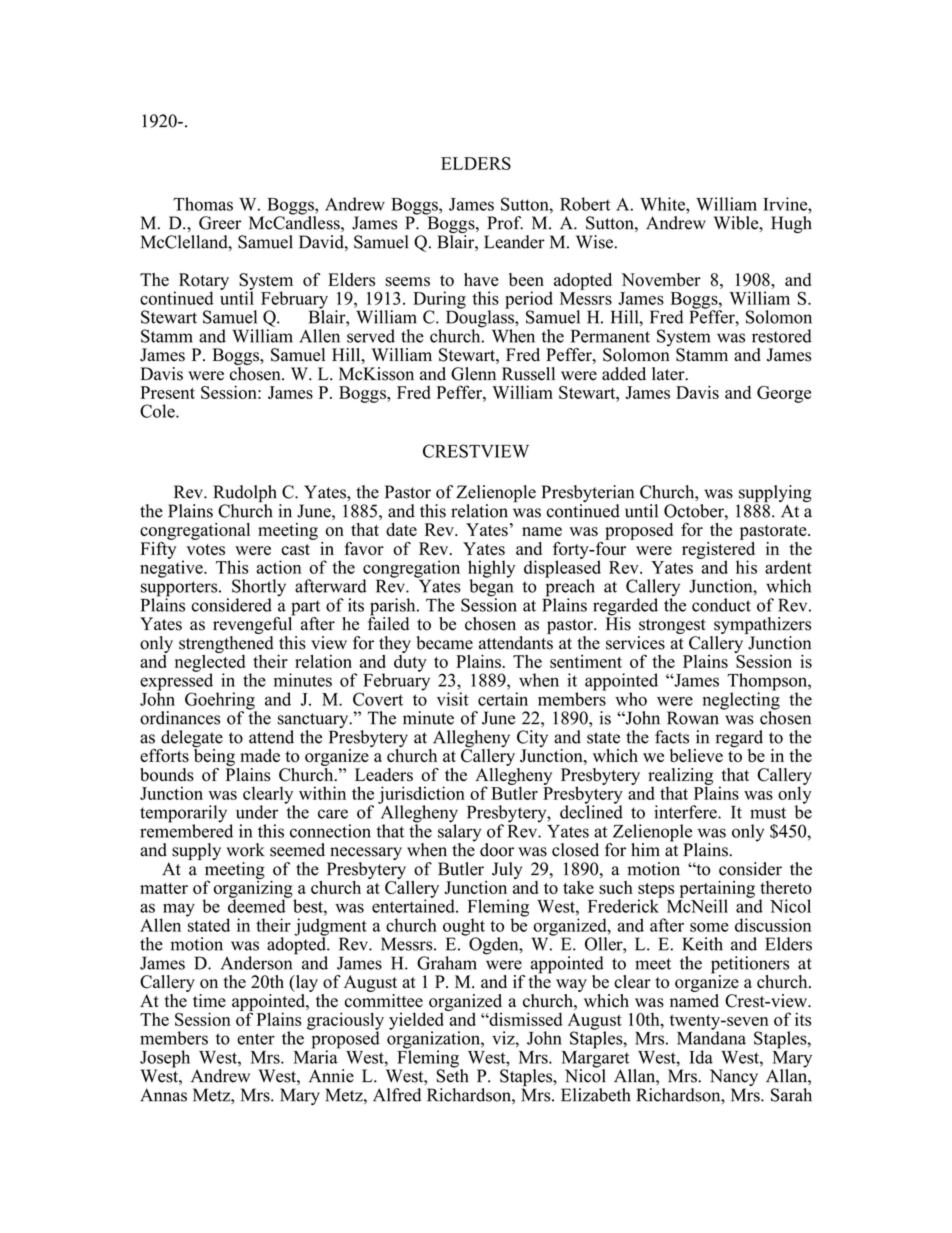 The width and height of the screenshot is (952, 1233). I want to click on registered, so click(718, 550).
